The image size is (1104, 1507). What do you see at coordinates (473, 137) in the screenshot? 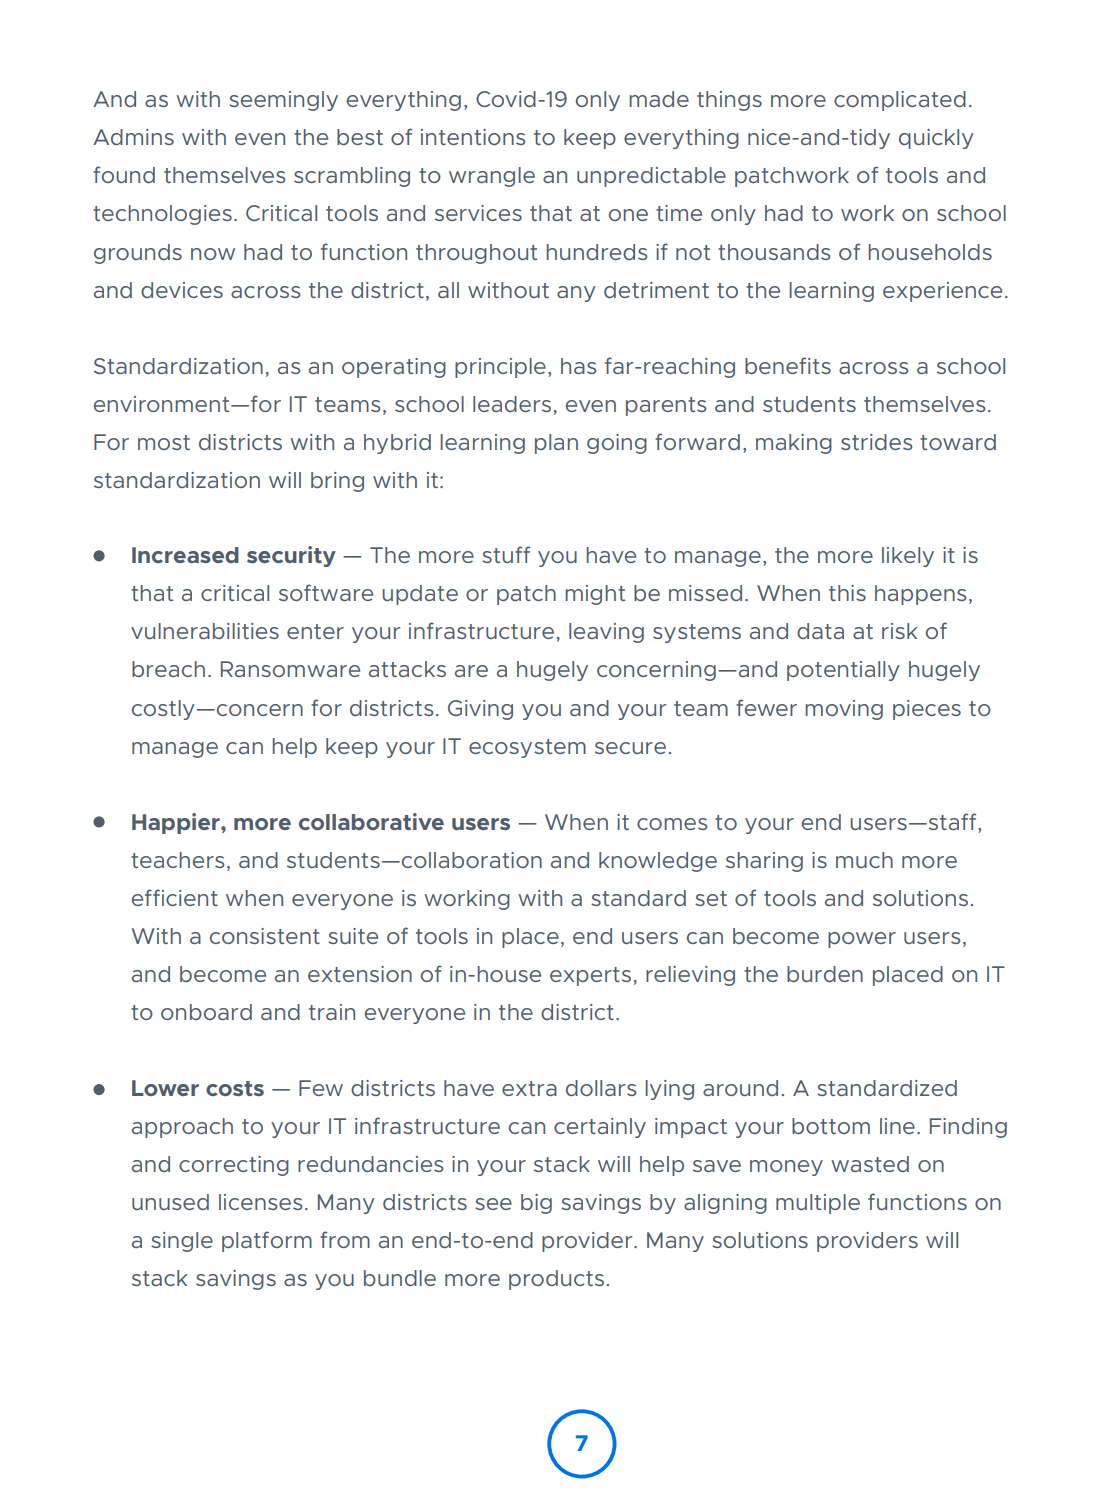
I see `intentions` at bounding box center [473, 137].
